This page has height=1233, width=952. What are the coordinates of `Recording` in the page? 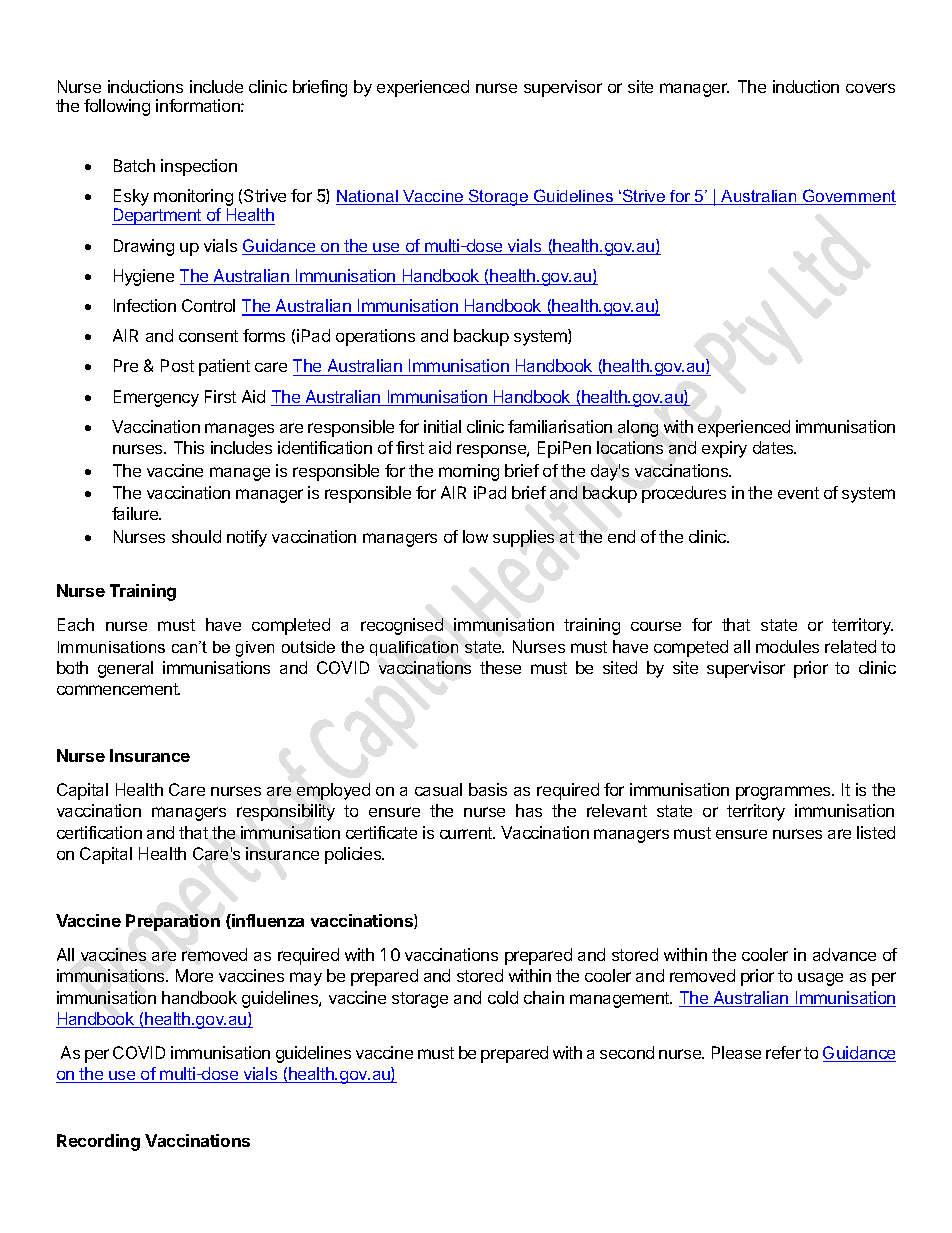 It's located at (98, 1142).
